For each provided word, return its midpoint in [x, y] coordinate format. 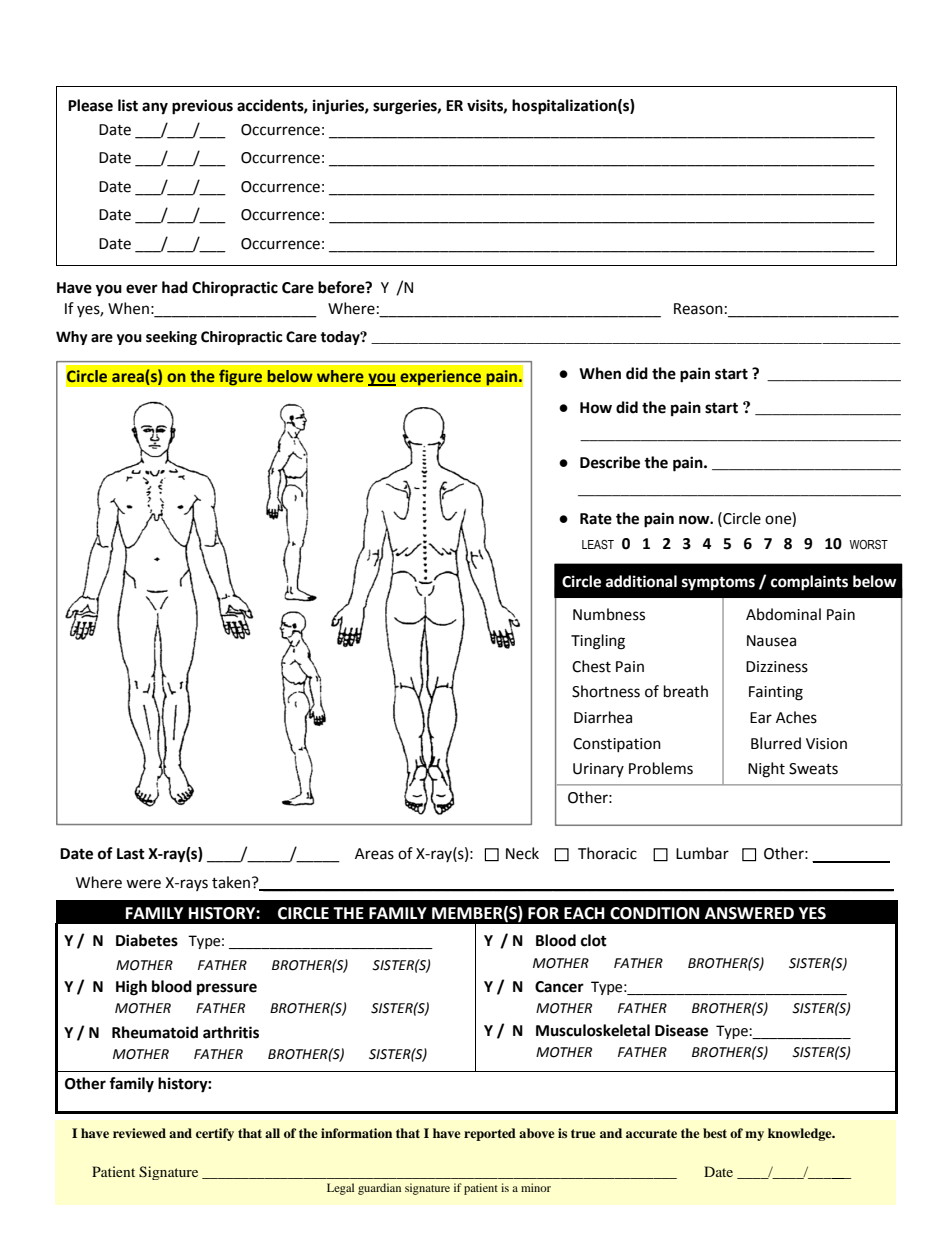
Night [766, 770]
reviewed [139, 1133]
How [596, 408]
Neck [522, 853]
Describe [610, 462]
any [155, 108]
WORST [868, 544]
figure [240, 377]
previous [202, 107]
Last [131, 854]
